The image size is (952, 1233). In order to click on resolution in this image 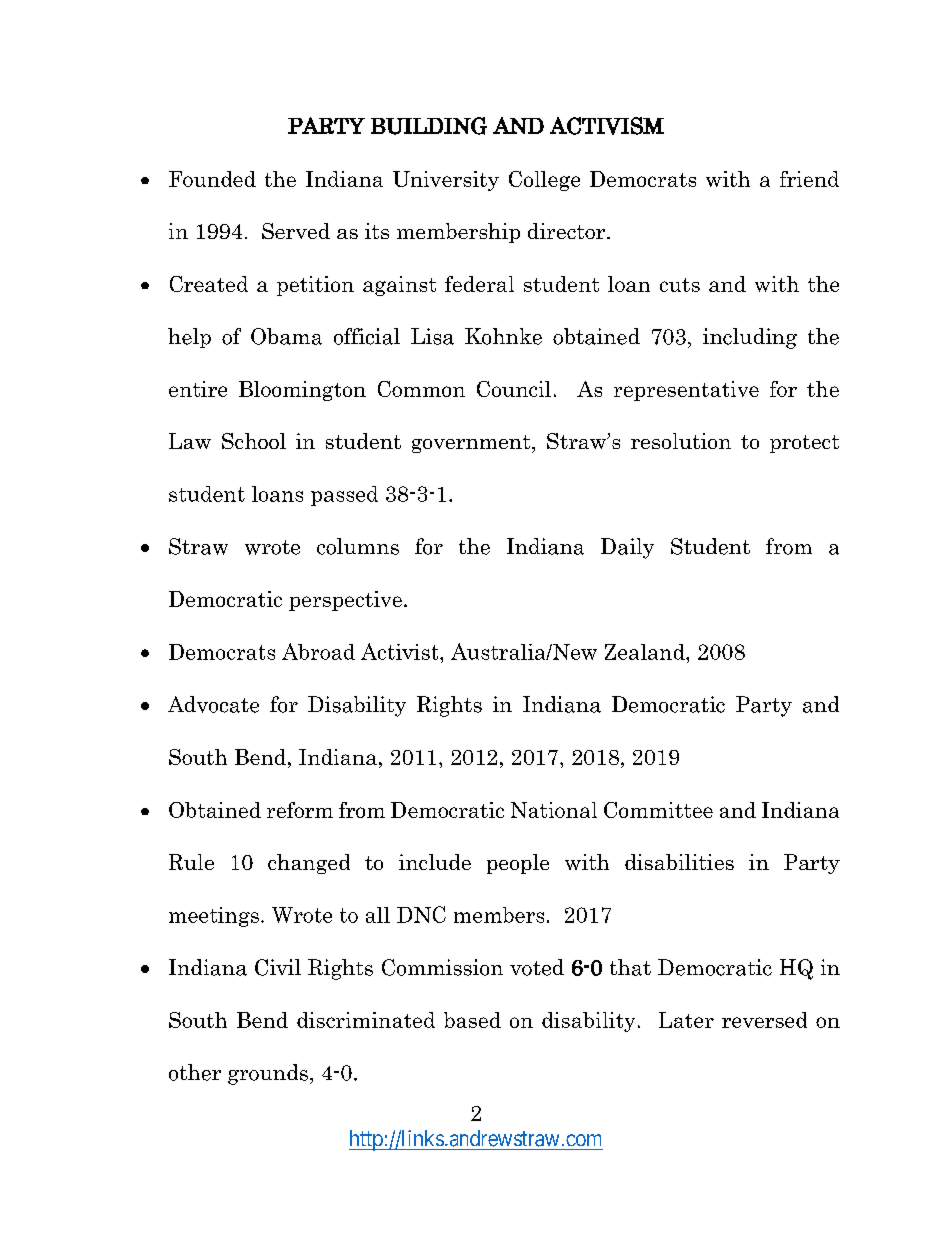, I will do `click(681, 441)`.
